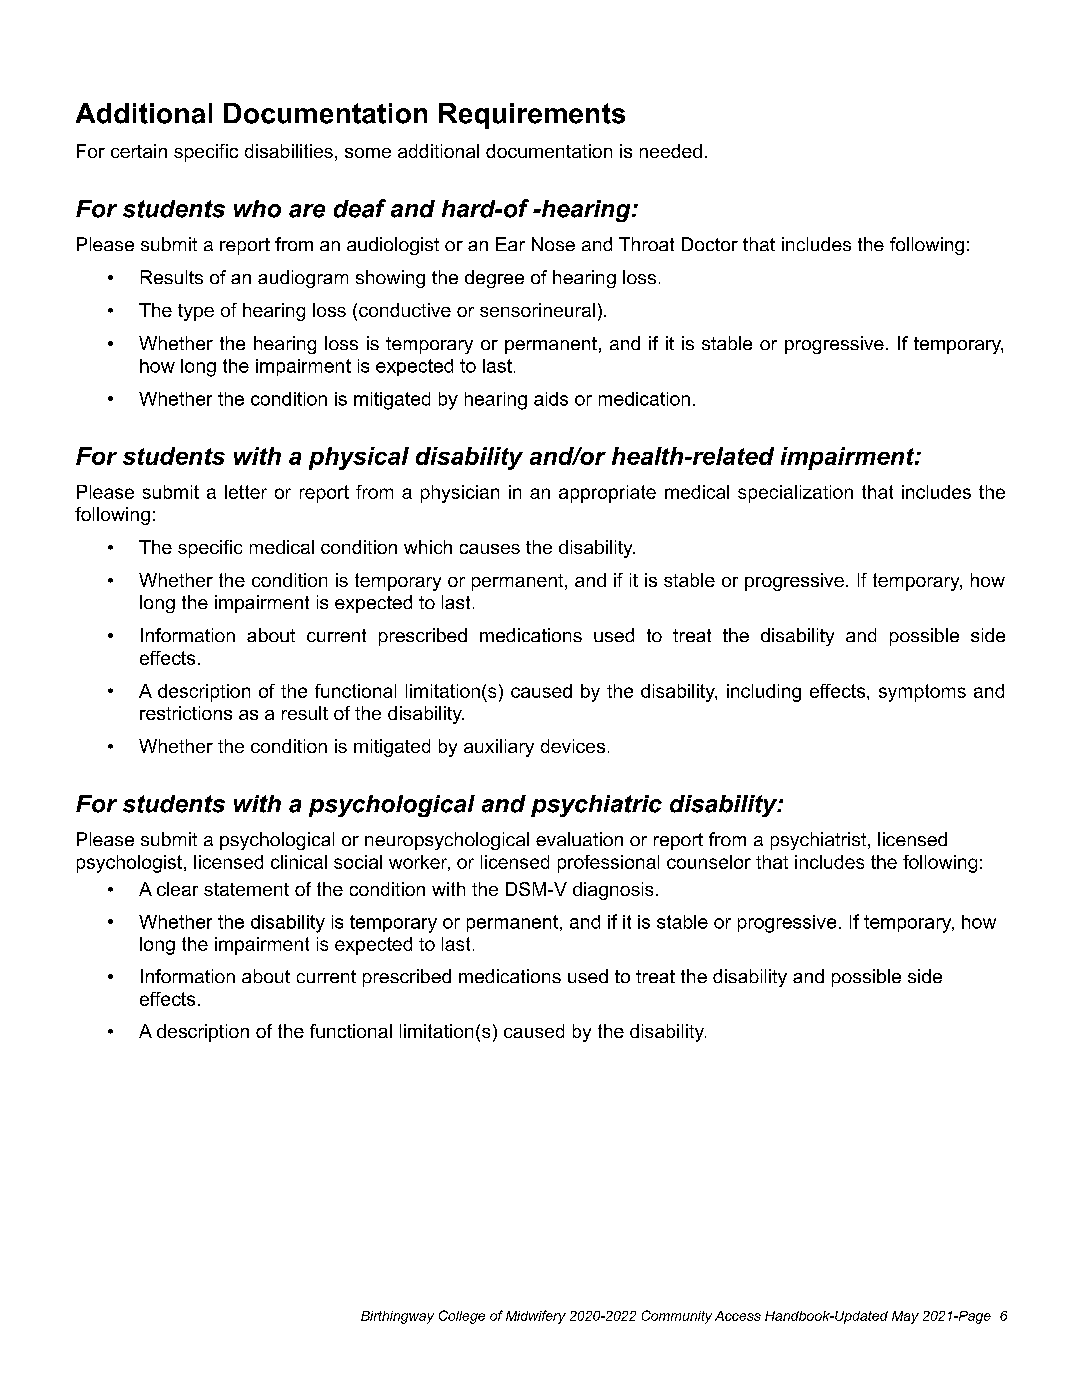  What do you see at coordinates (671, 151) in the screenshot?
I see `needed` at bounding box center [671, 151].
